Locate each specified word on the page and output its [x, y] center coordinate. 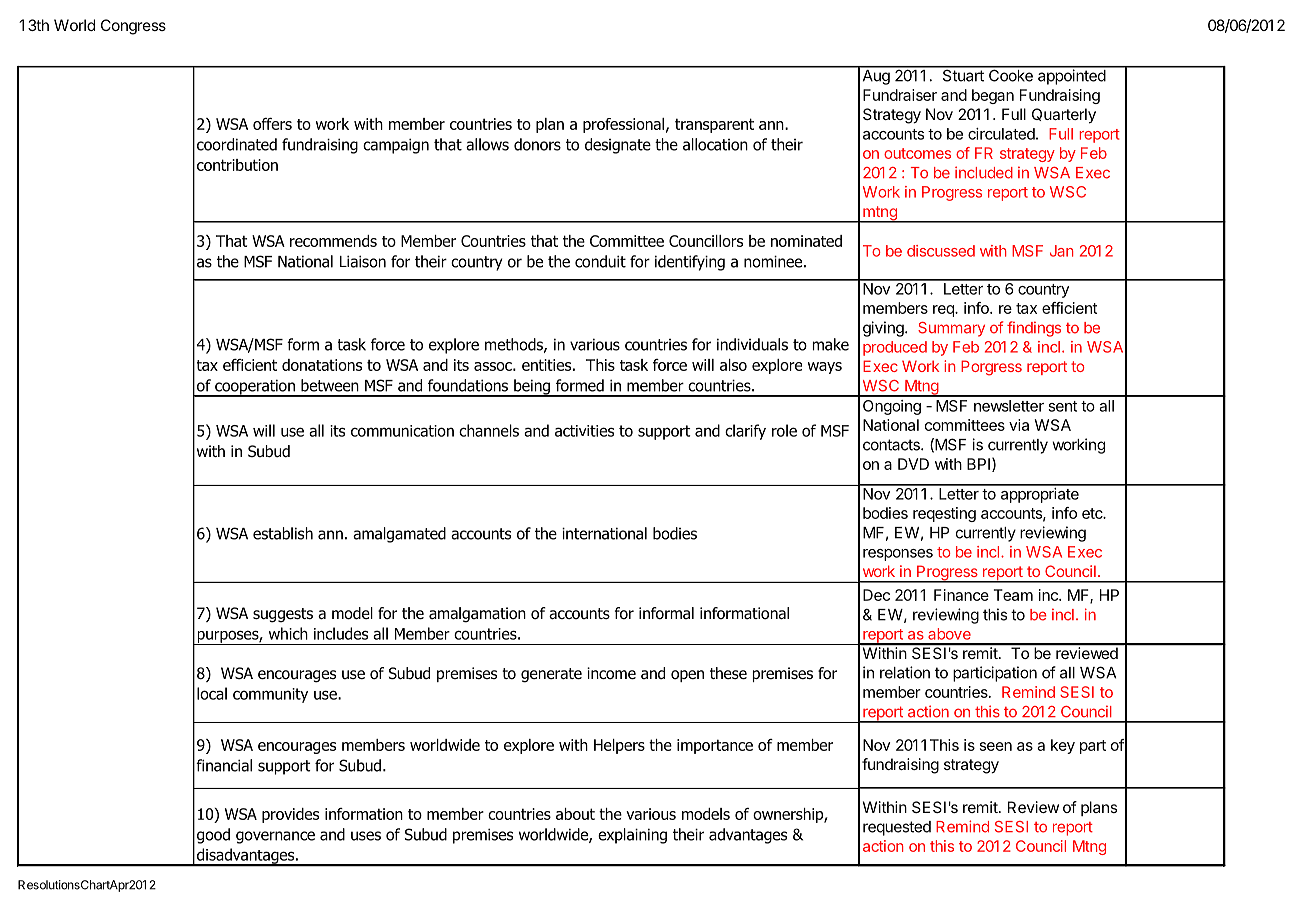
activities [584, 431]
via [1019, 425]
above [949, 634]
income [611, 673]
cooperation [255, 388]
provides [290, 815]
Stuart [963, 74]
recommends [333, 241]
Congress [133, 27]
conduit [600, 261]
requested [897, 828]
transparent [714, 125]
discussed [941, 251]
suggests [283, 615]
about [575, 814]
